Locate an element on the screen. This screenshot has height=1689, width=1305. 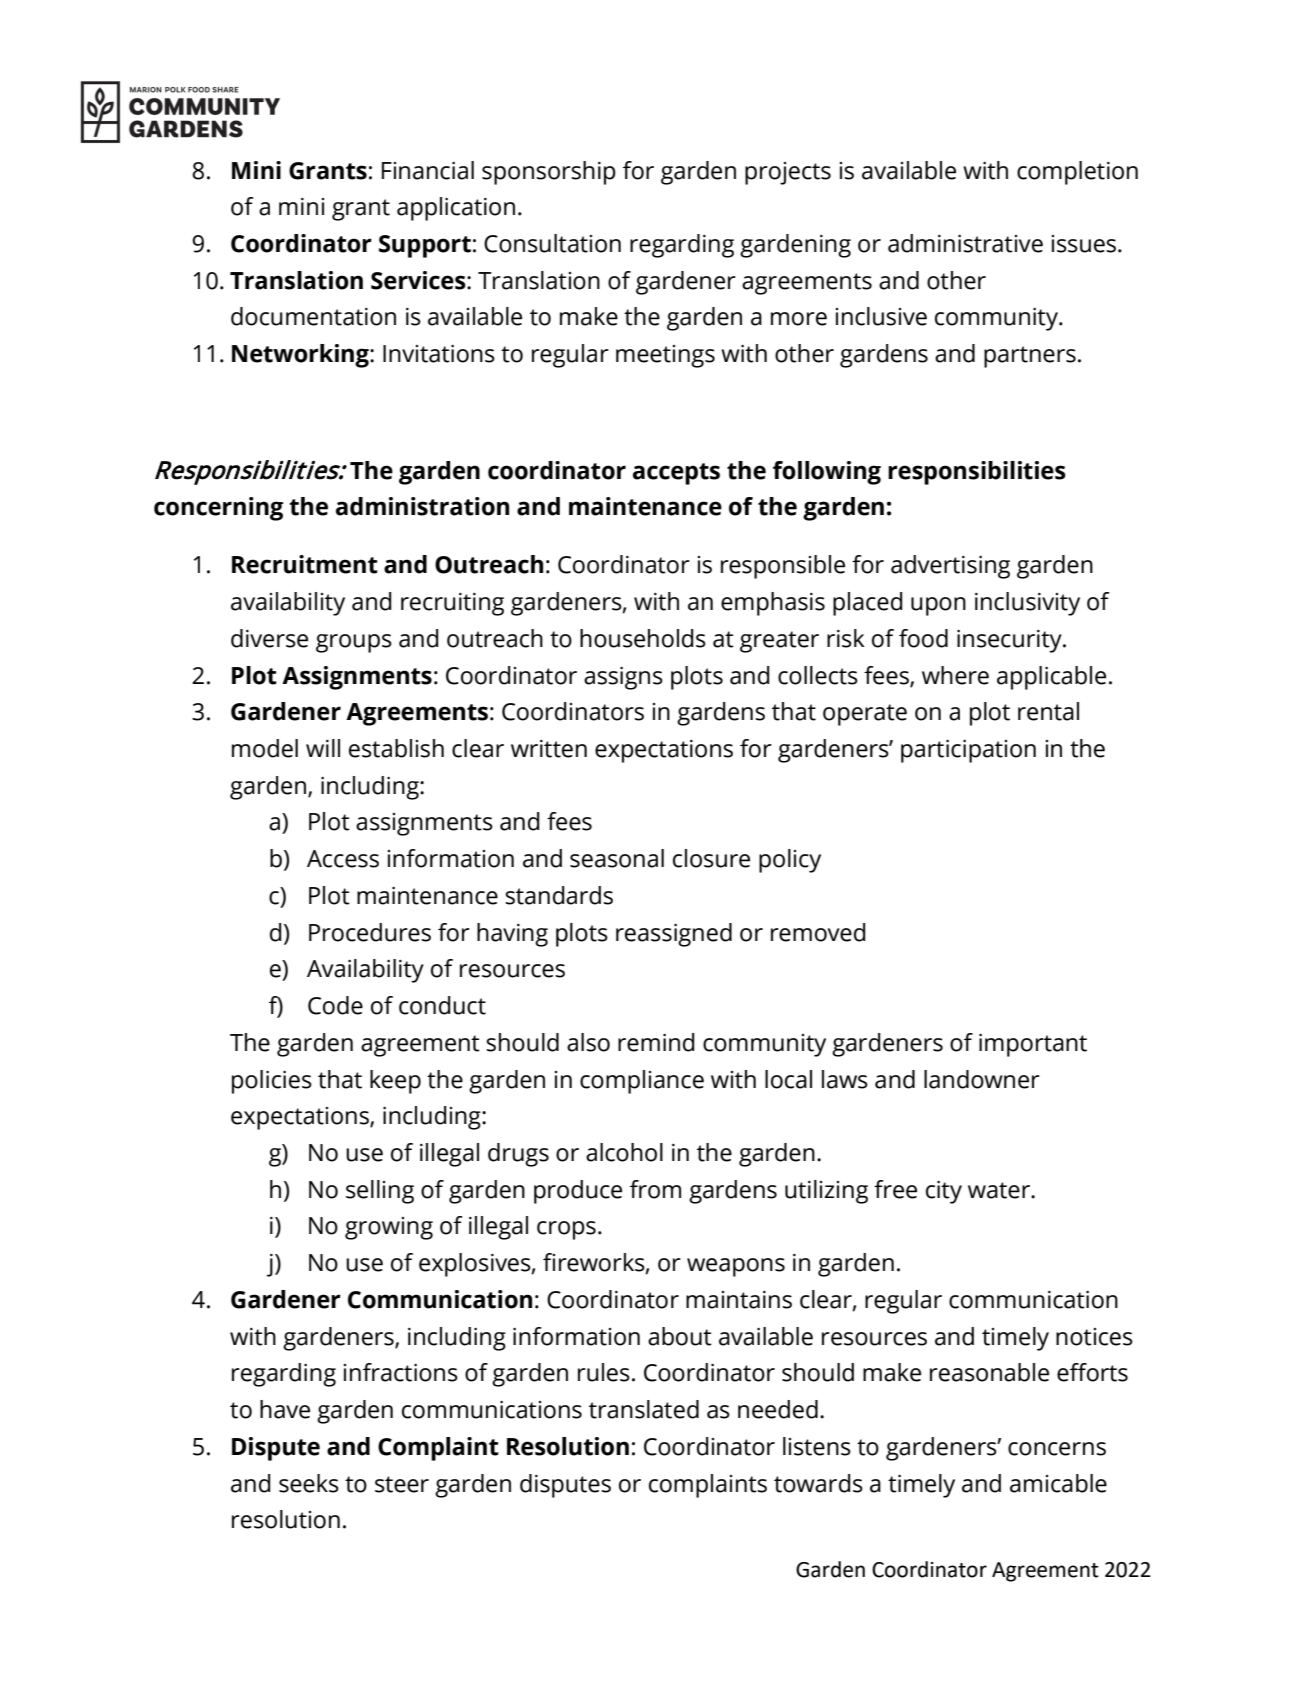
Support is located at coordinates (425, 246).
